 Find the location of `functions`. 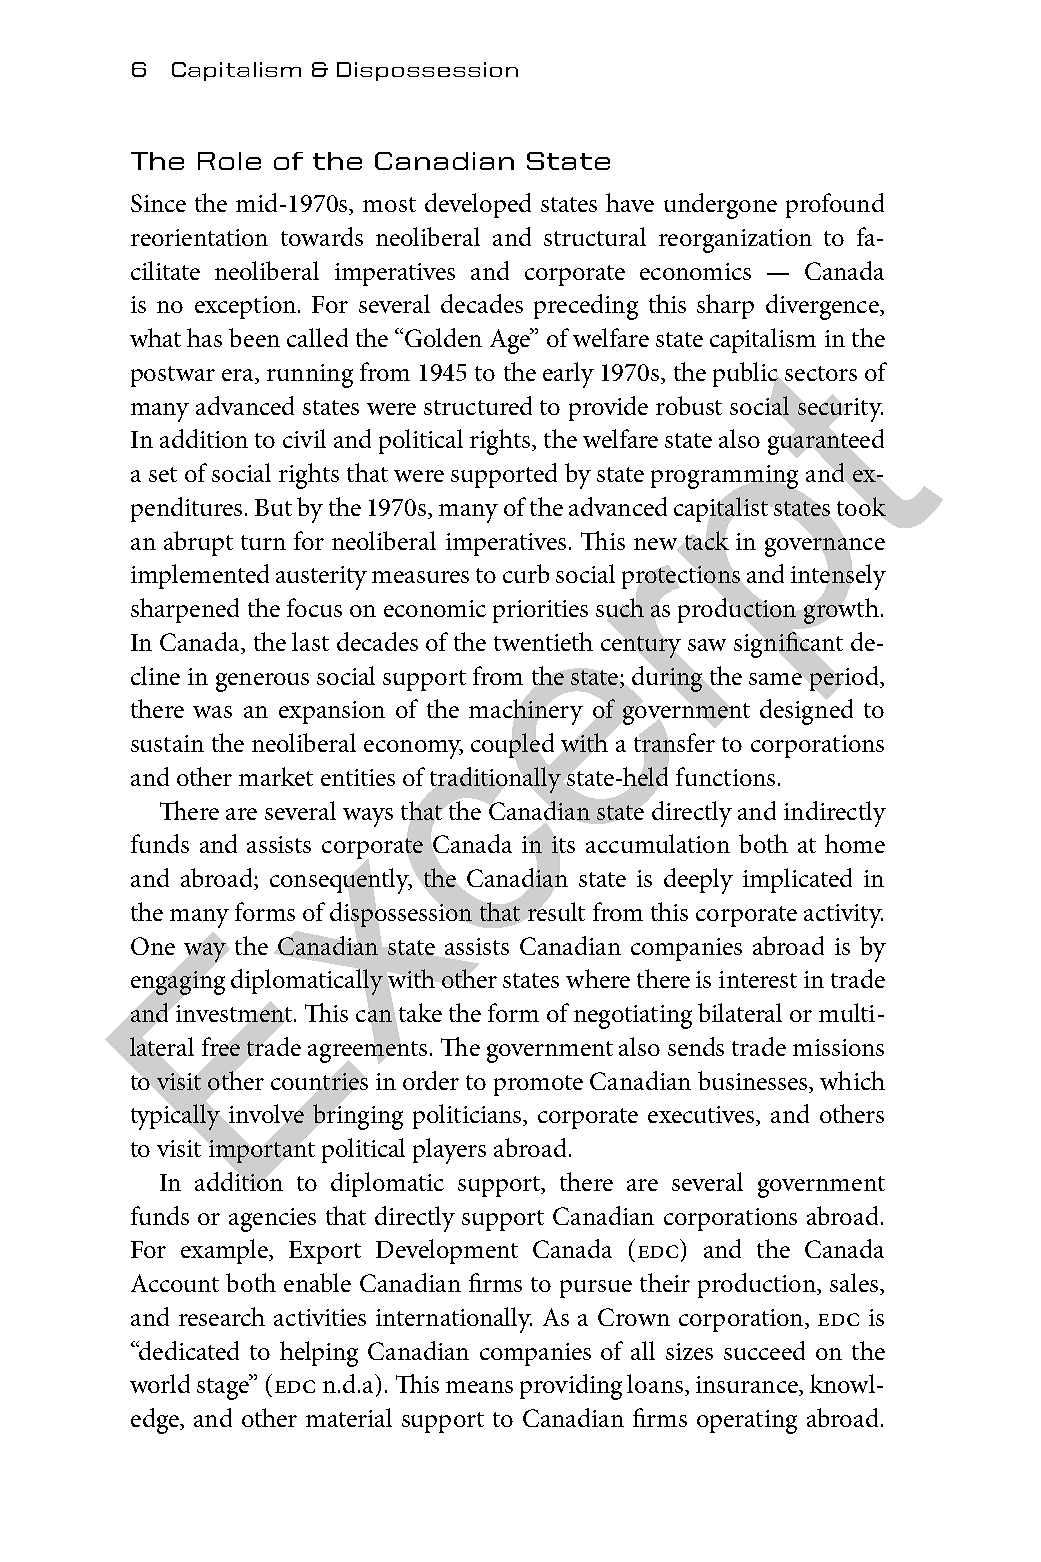

functions is located at coordinates (725, 776).
